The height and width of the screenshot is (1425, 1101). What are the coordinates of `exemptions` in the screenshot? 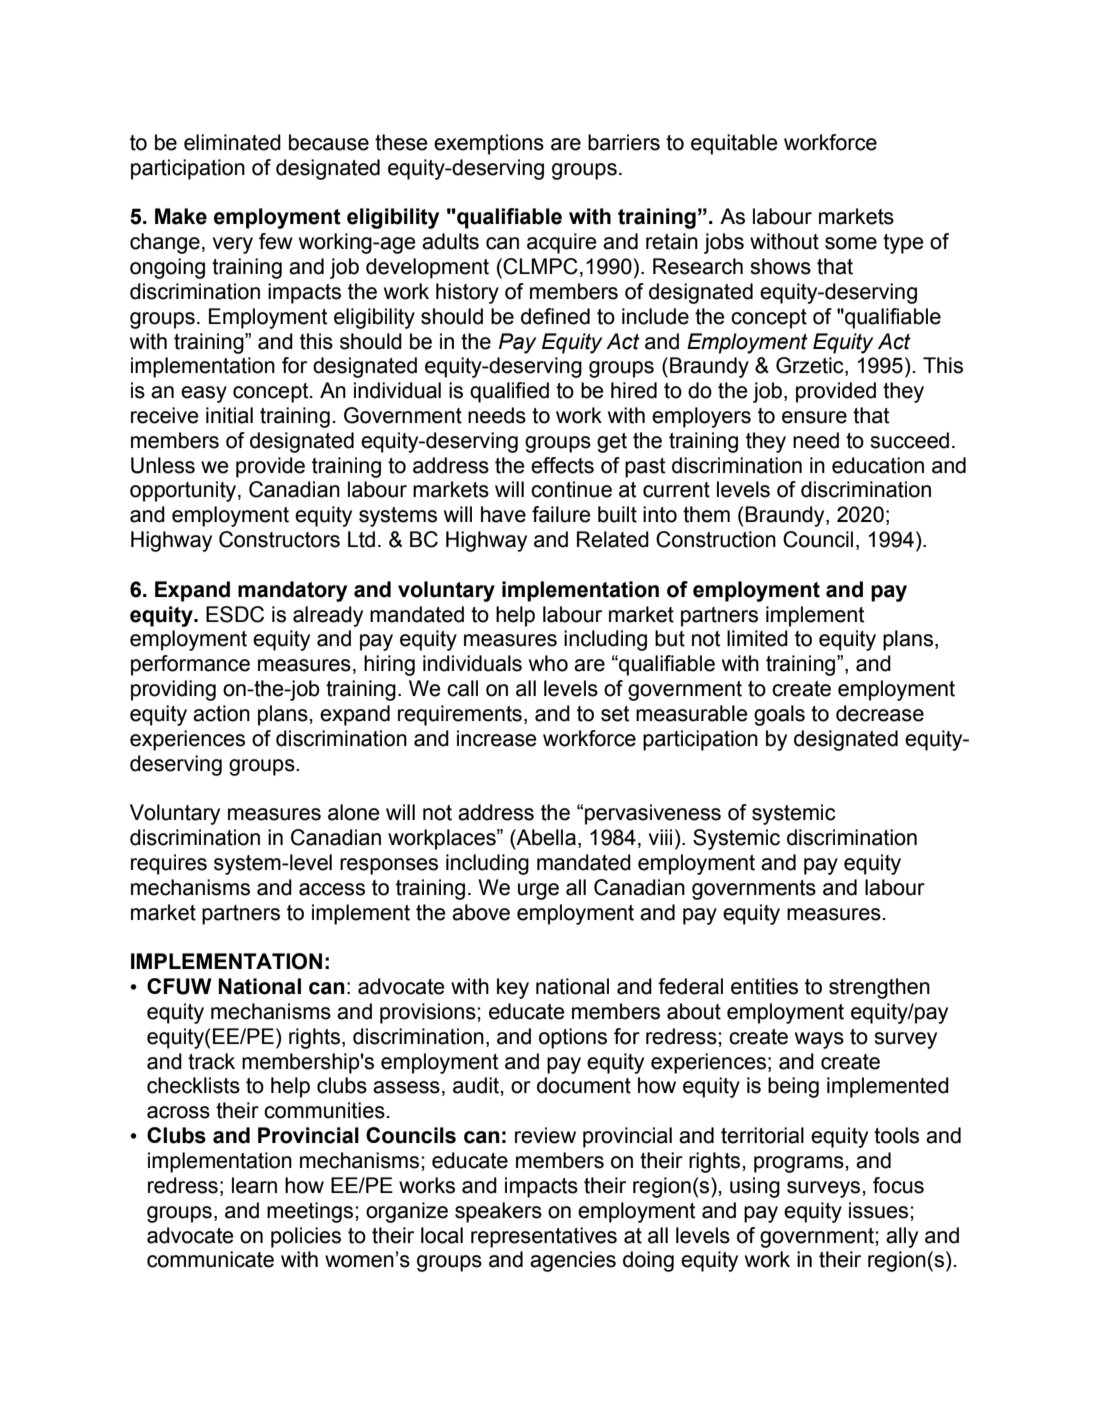 It's located at (489, 144).
